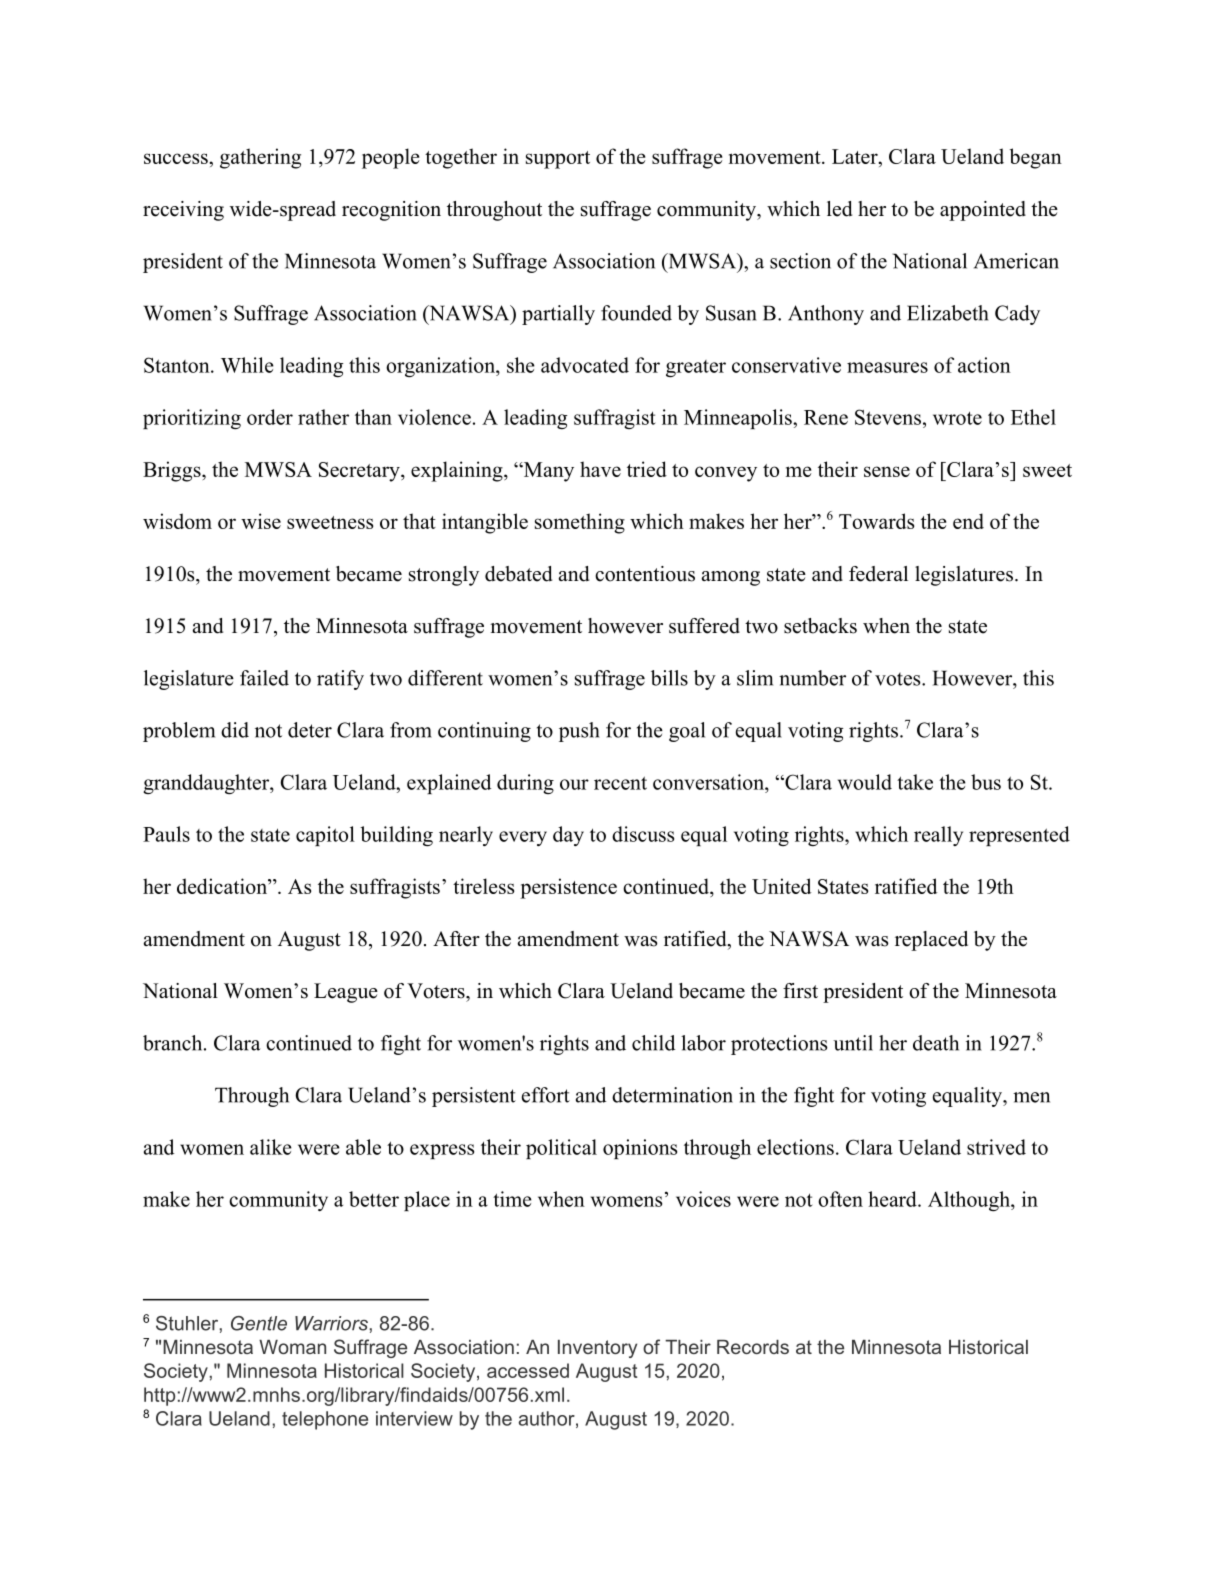 This screenshot has width=1215, height=1573. What do you see at coordinates (292, 1347) in the screenshot?
I see `Woman` at bounding box center [292, 1347].
